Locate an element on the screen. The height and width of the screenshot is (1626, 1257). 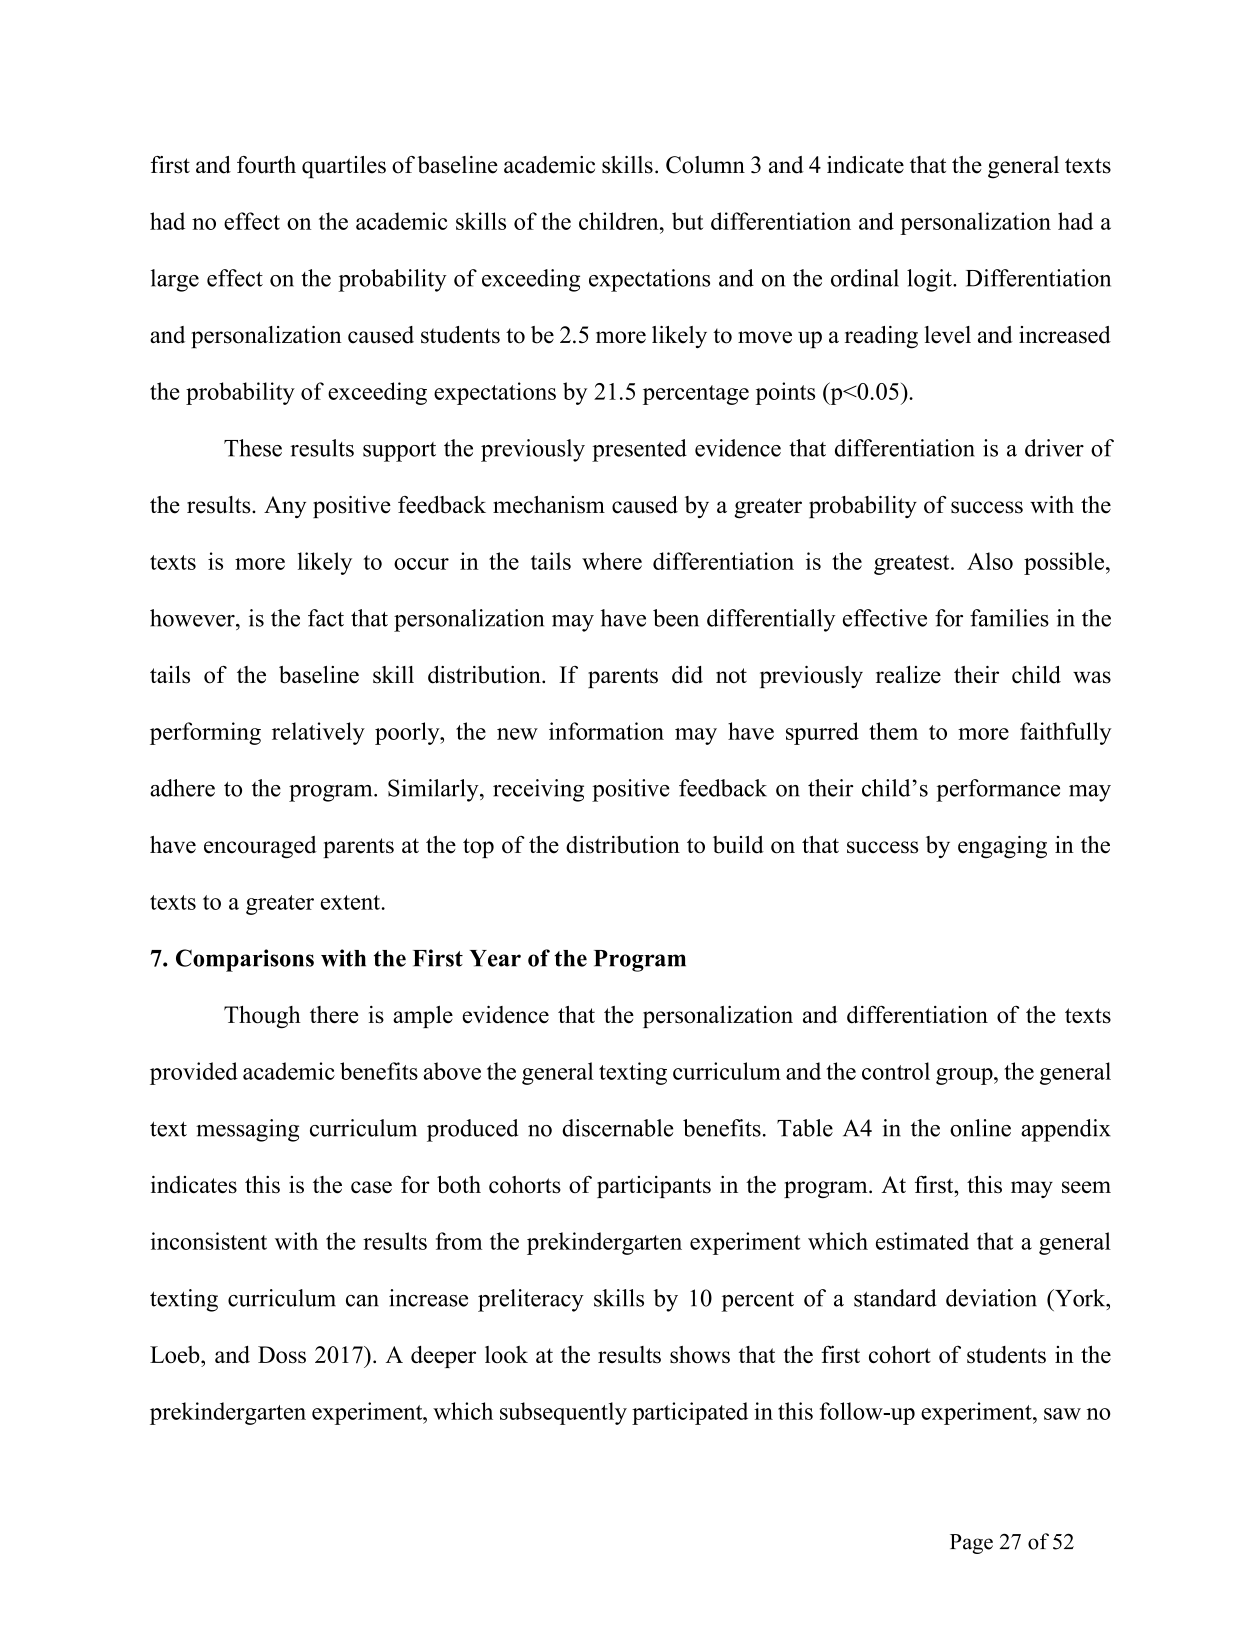
engaging is located at coordinates (1002, 847).
